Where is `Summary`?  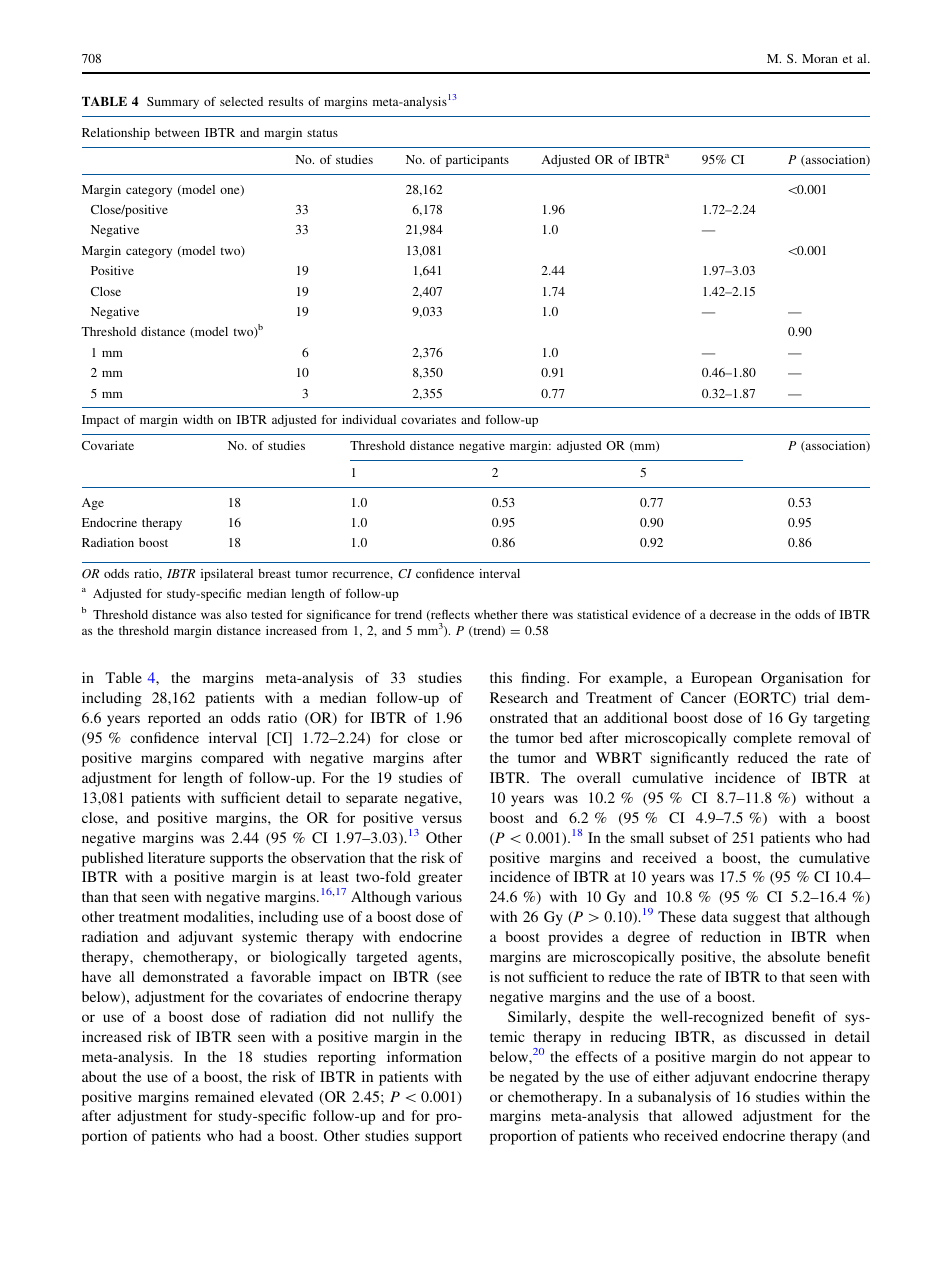 Summary is located at coordinates (173, 103).
